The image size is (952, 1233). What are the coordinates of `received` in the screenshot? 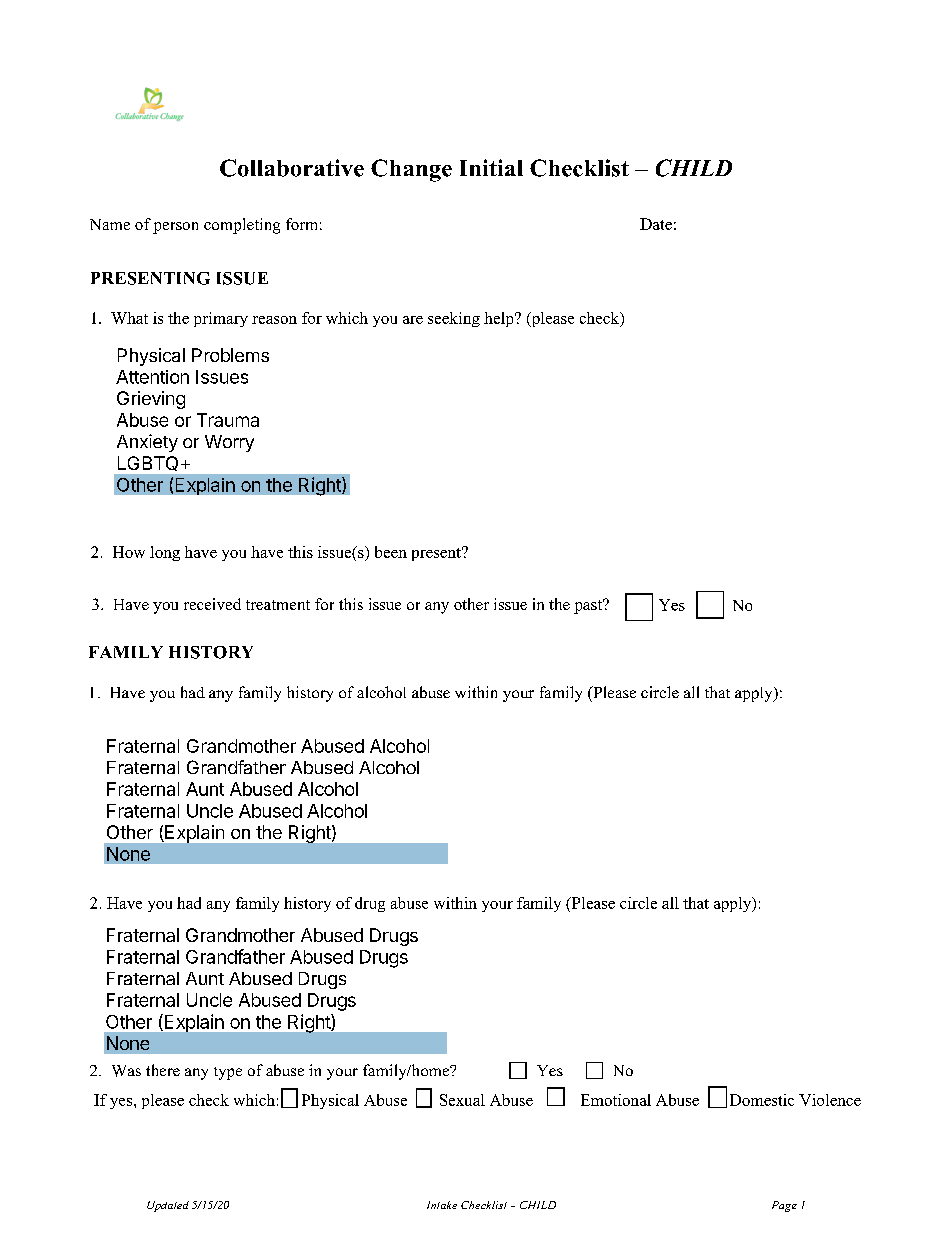 It's located at (212, 604).
